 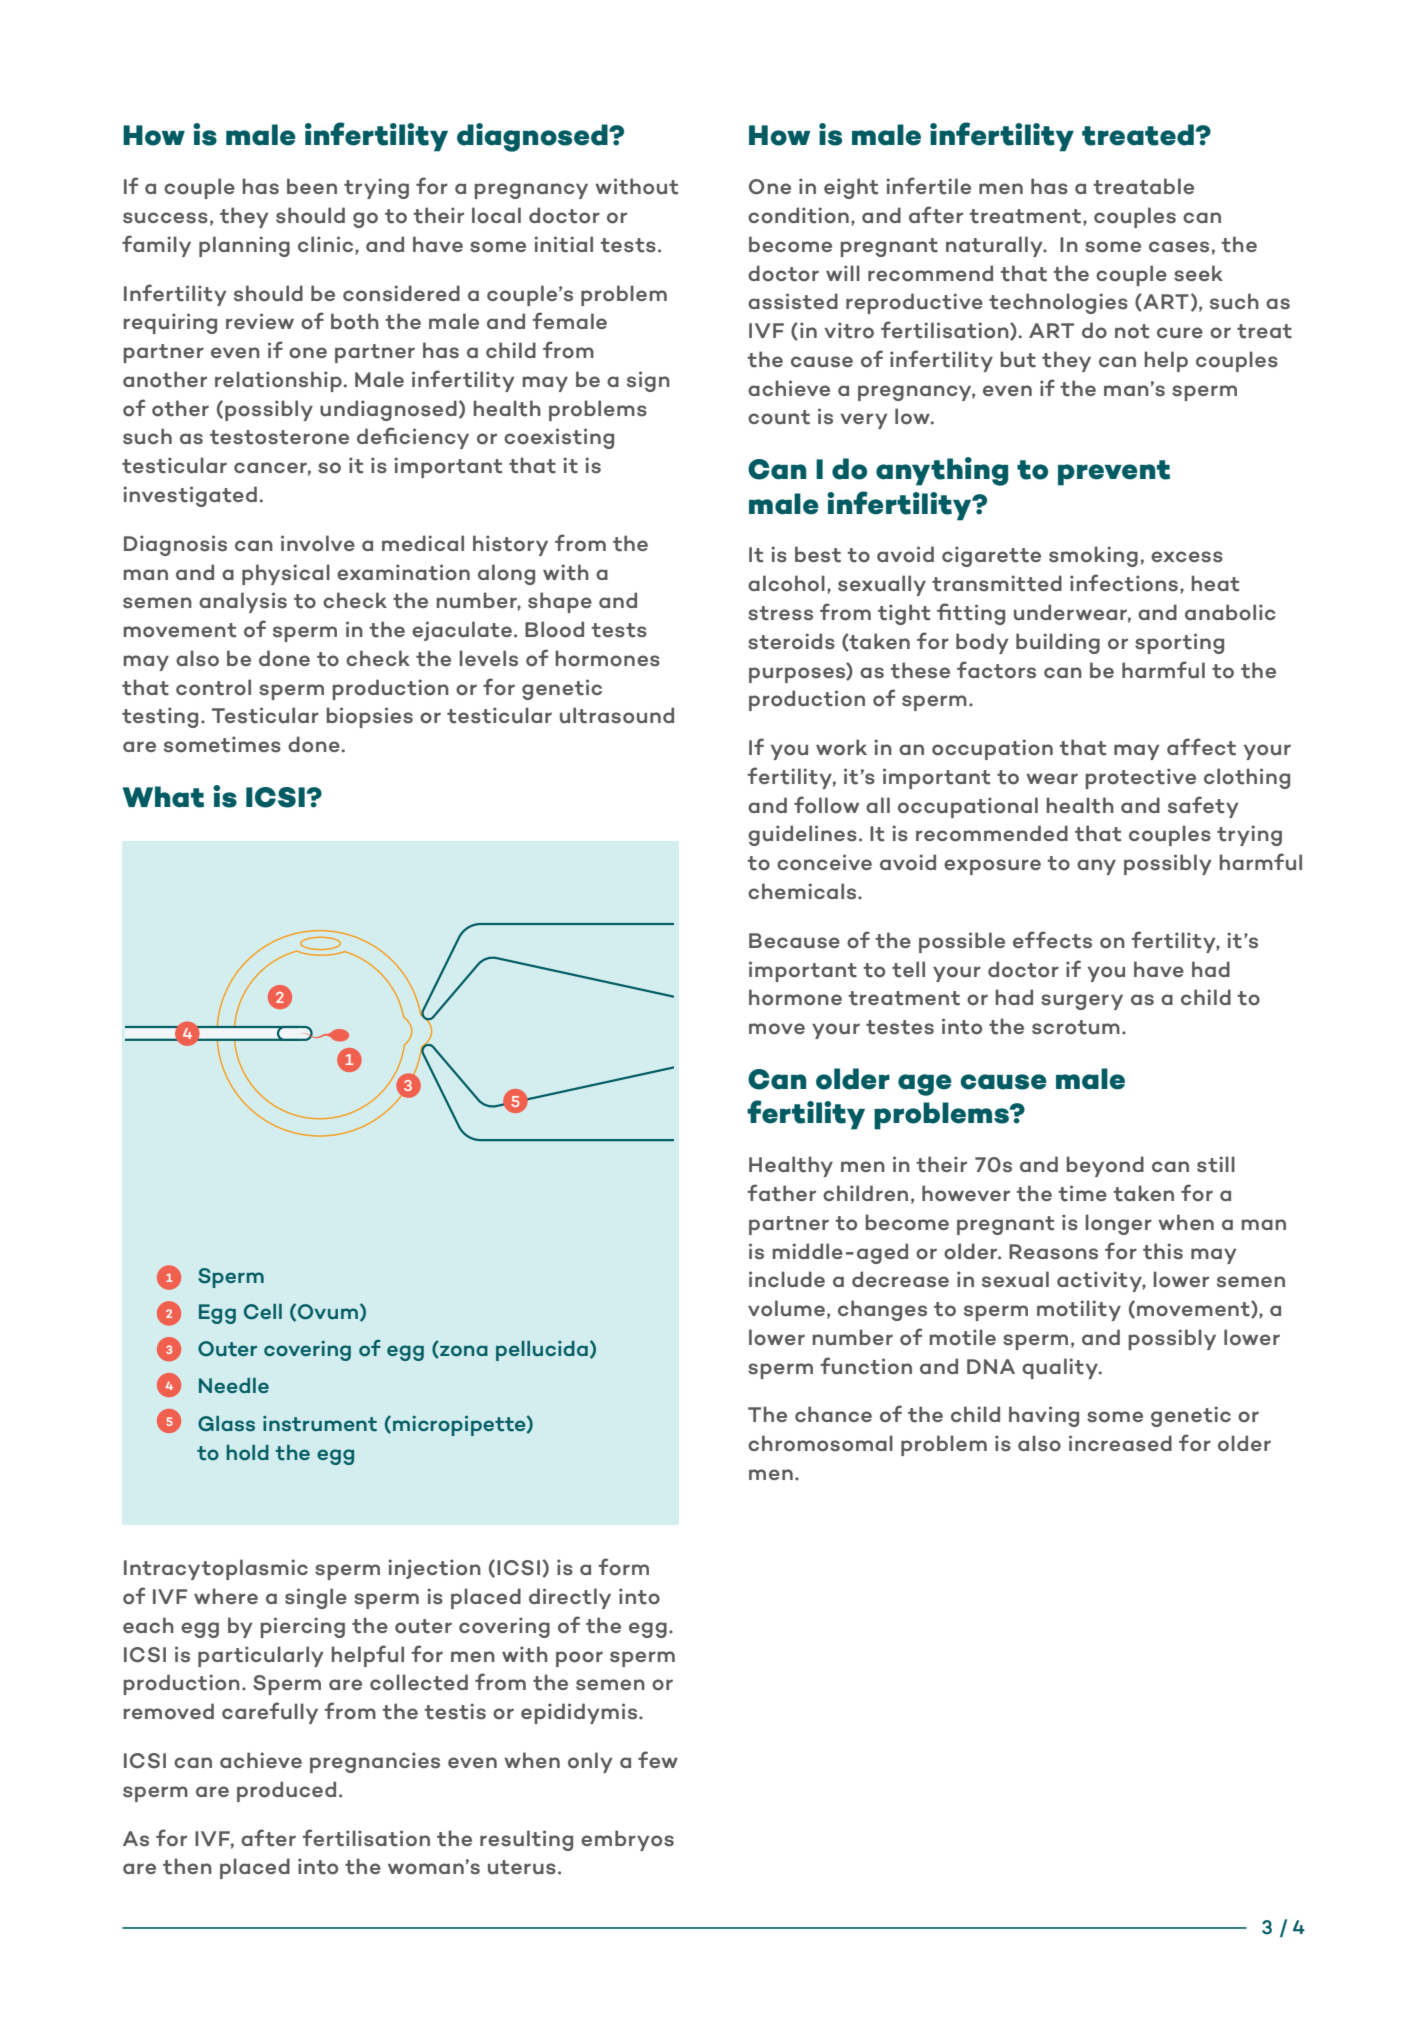 What do you see at coordinates (244, 246) in the screenshot?
I see `planning` at bounding box center [244, 246].
